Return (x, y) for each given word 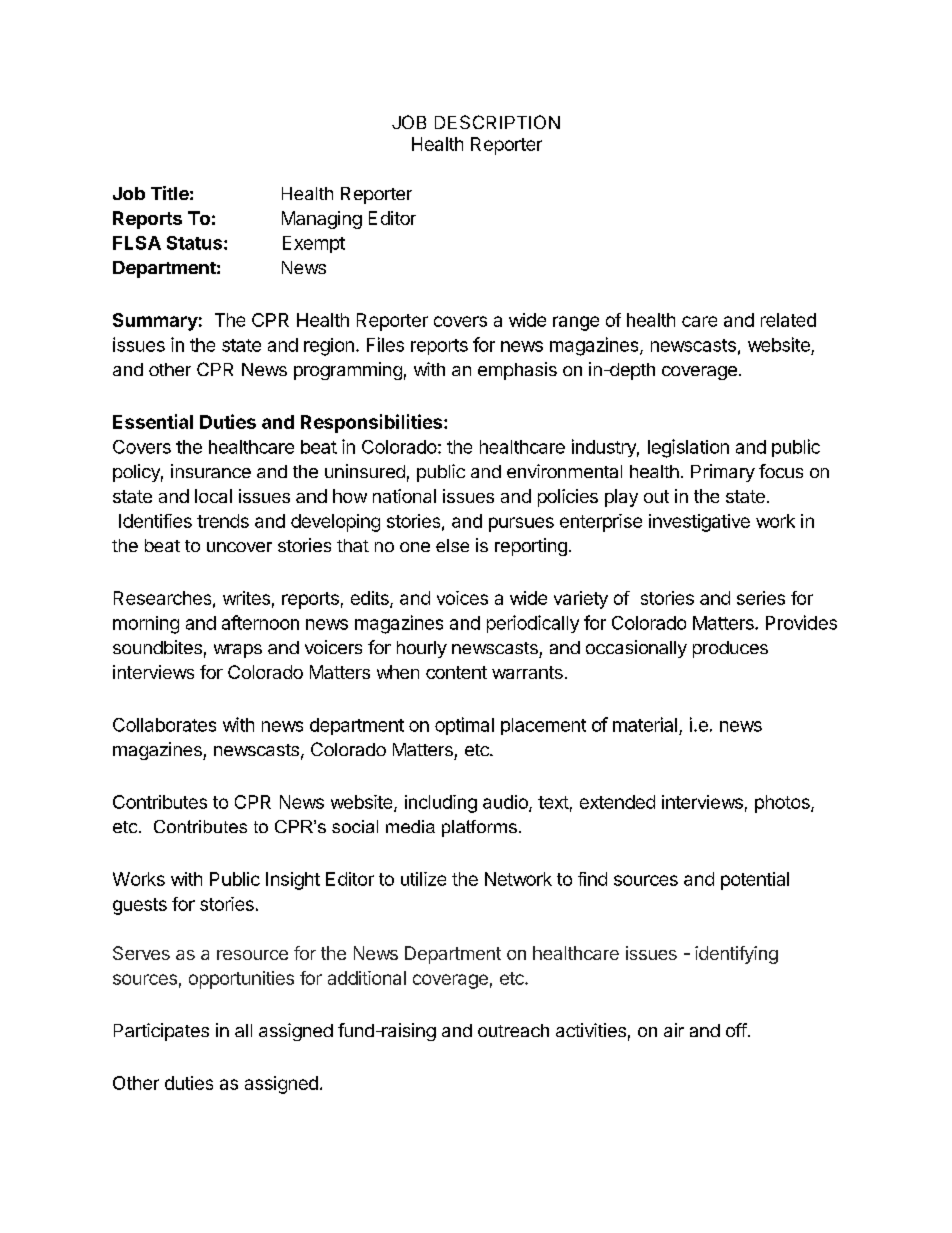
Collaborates (164, 725)
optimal (464, 726)
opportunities (241, 980)
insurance (211, 471)
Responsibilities (373, 423)
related (788, 320)
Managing (322, 220)
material (645, 724)
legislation (688, 448)
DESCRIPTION (497, 122)
